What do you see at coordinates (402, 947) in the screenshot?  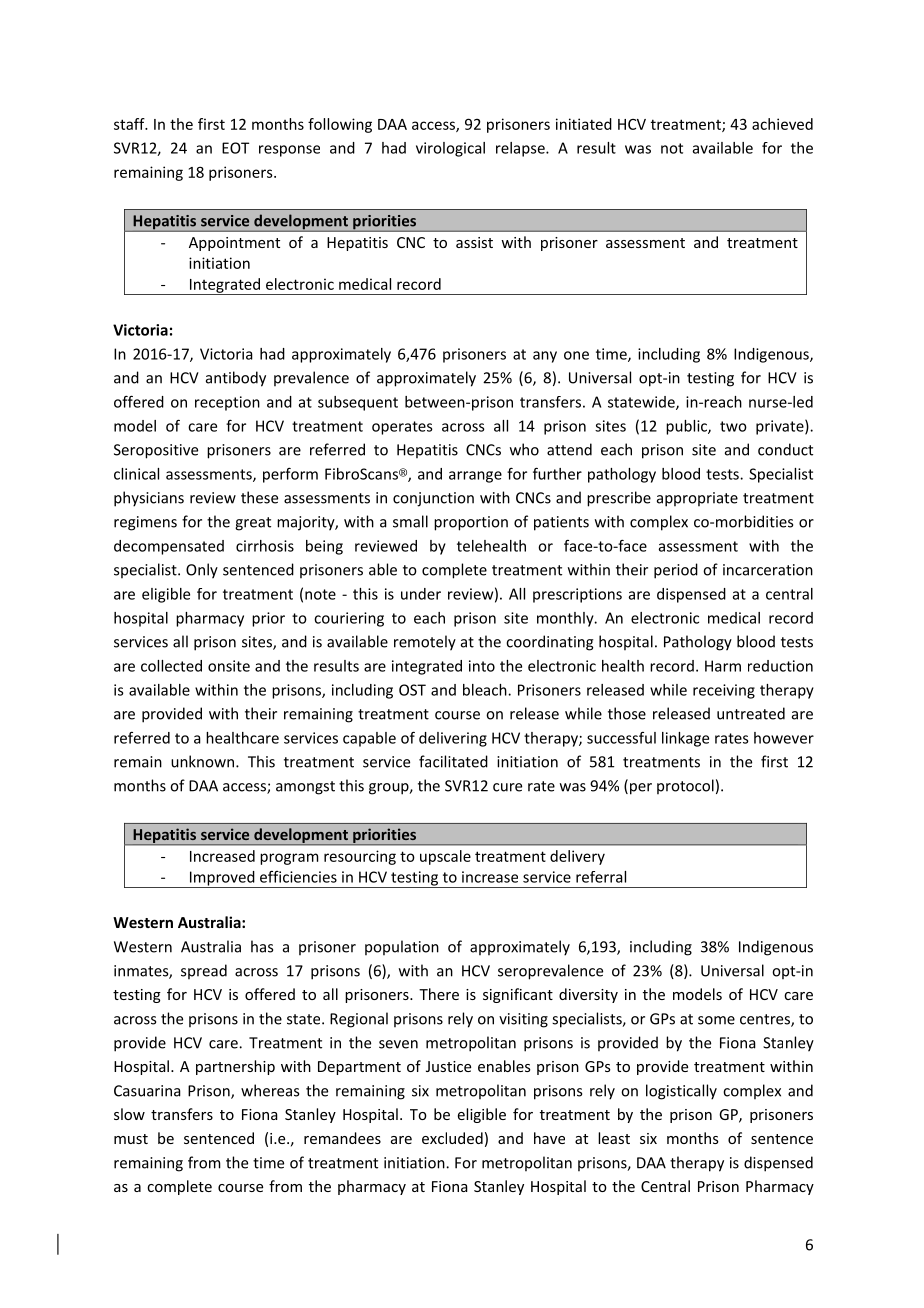 I see `population` at bounding box center [402, 947].
